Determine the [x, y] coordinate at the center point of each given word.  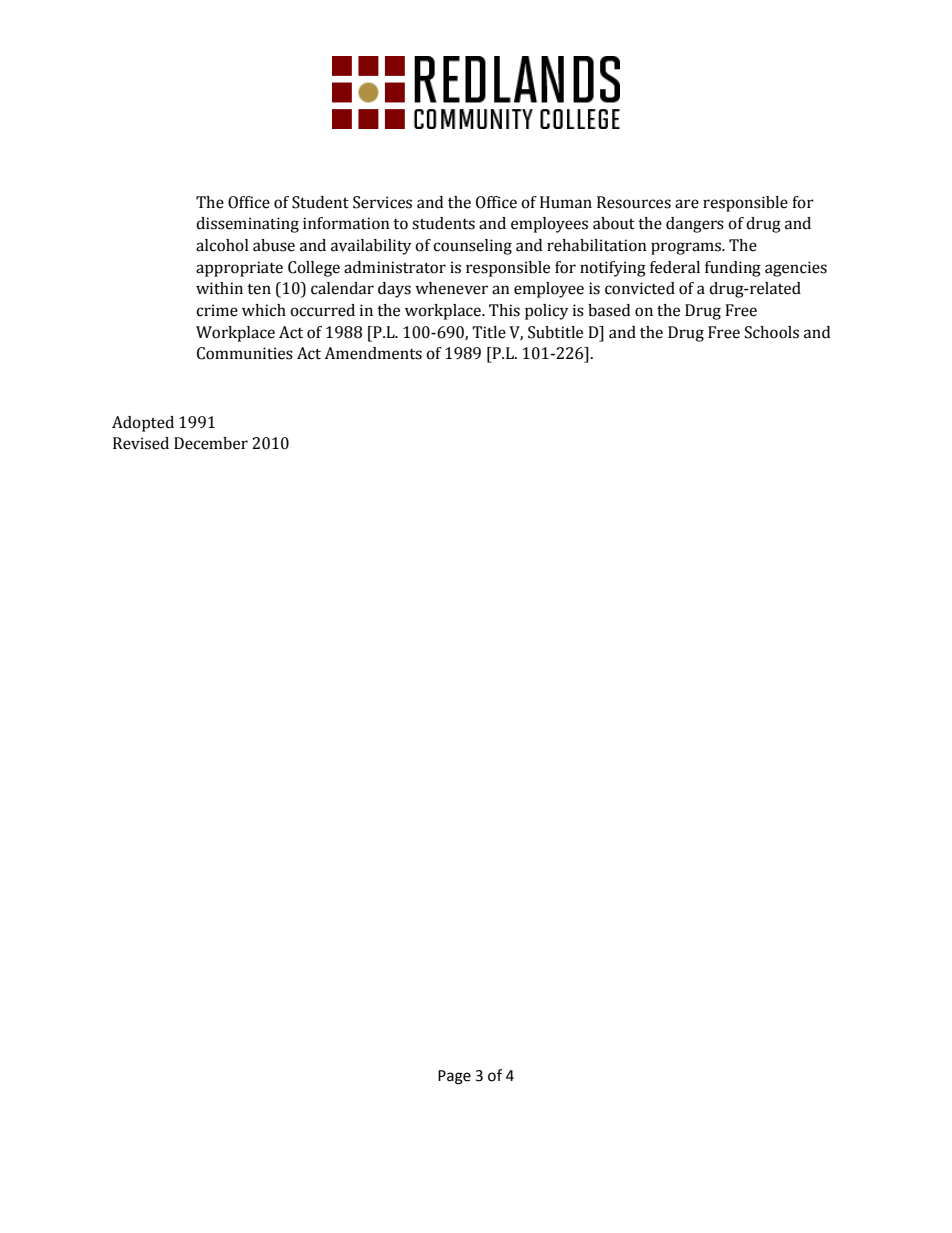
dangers [695, 225]
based [609, 310]
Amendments [373, 353]
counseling [472, 247]
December [211, 443]
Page [454, 1077]
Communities [245, 353]
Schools [772, 332]
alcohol [222, 245]
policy [547, 312]
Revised [141, 443]
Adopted [143, 424]
